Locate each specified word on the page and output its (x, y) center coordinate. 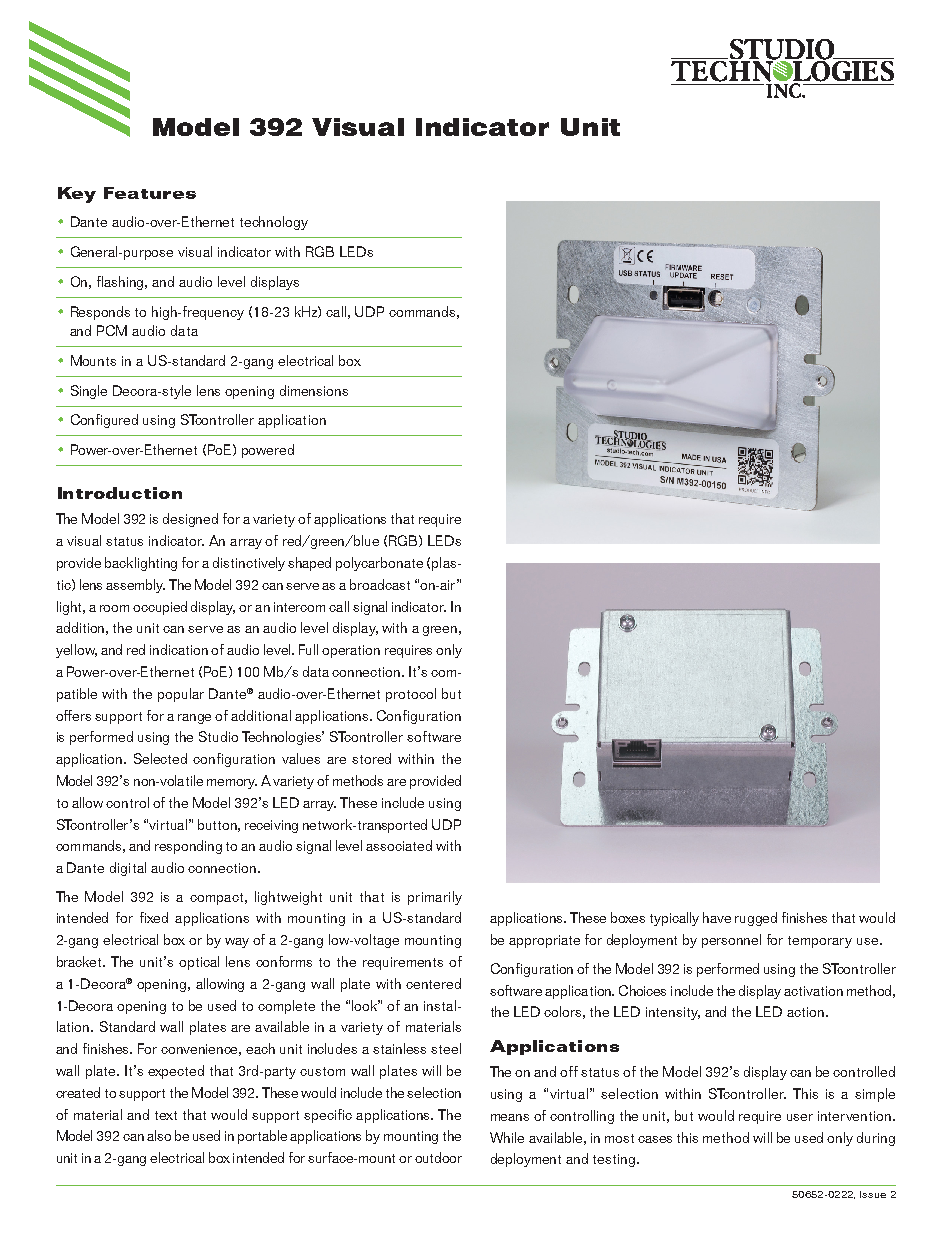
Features (150, 193)
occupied (160, 608)
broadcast (380, 584)
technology (274, 223)
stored (371, 758)
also (159, 1135)
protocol (411, 695)
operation (351, 651)
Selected (160, 758)
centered (433, 983)
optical (199, 963)
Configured (104, 421)
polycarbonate (379, 564)
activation (813, 991)
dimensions (314, 390)
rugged (756, 919)
